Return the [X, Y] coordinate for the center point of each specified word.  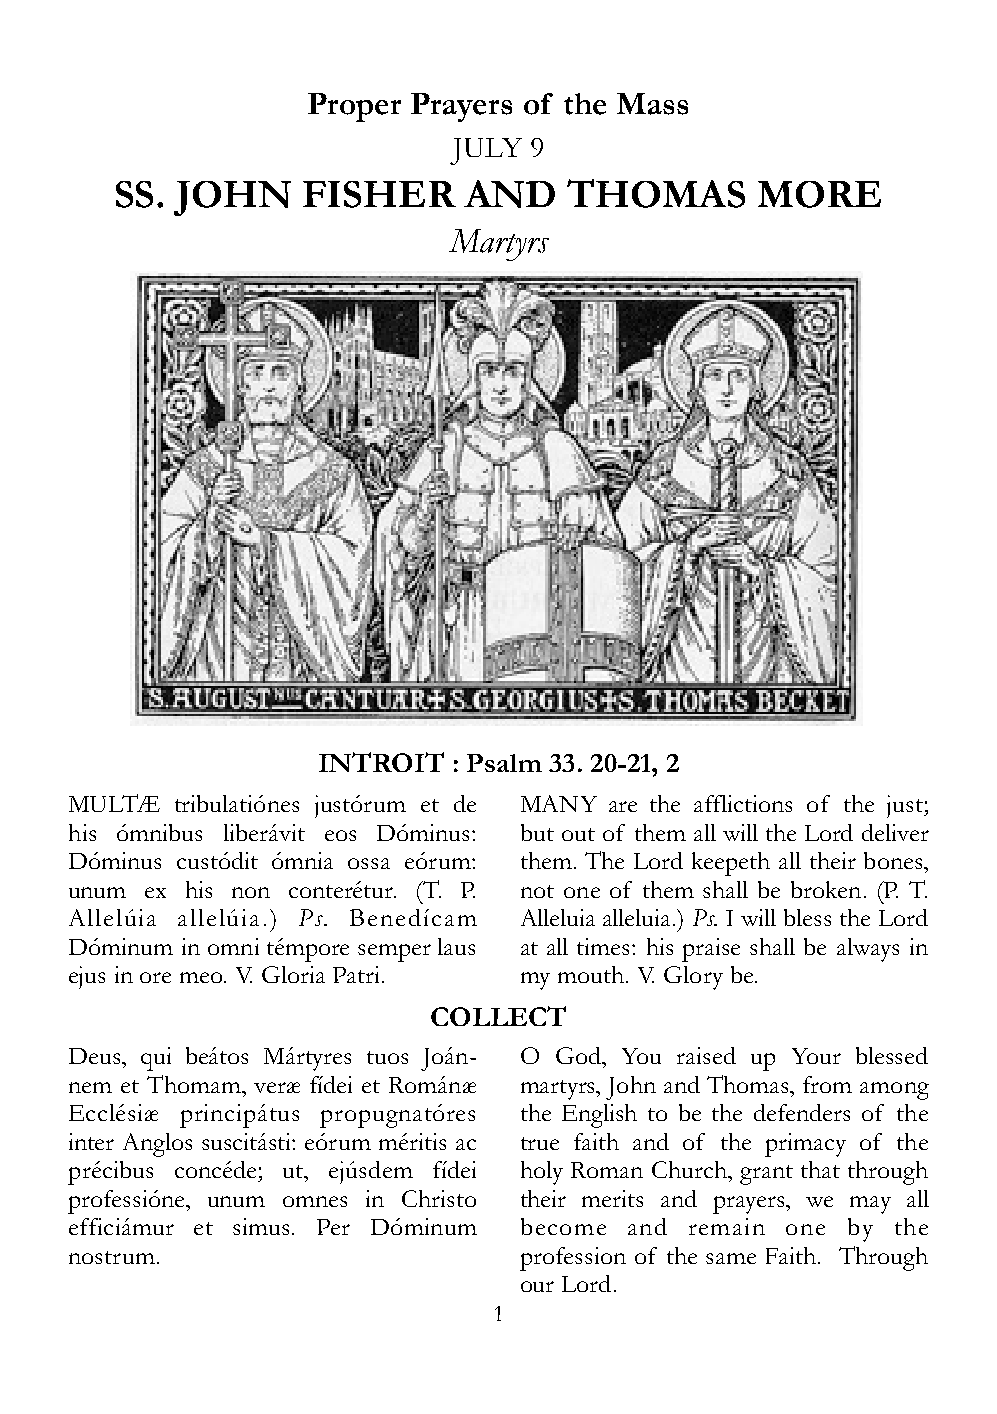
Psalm [504, 763]
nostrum [112, 1257]
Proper [354, 107]
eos [340, 835]
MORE [819, 194]
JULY [486, 151]
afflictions [743, 803]
